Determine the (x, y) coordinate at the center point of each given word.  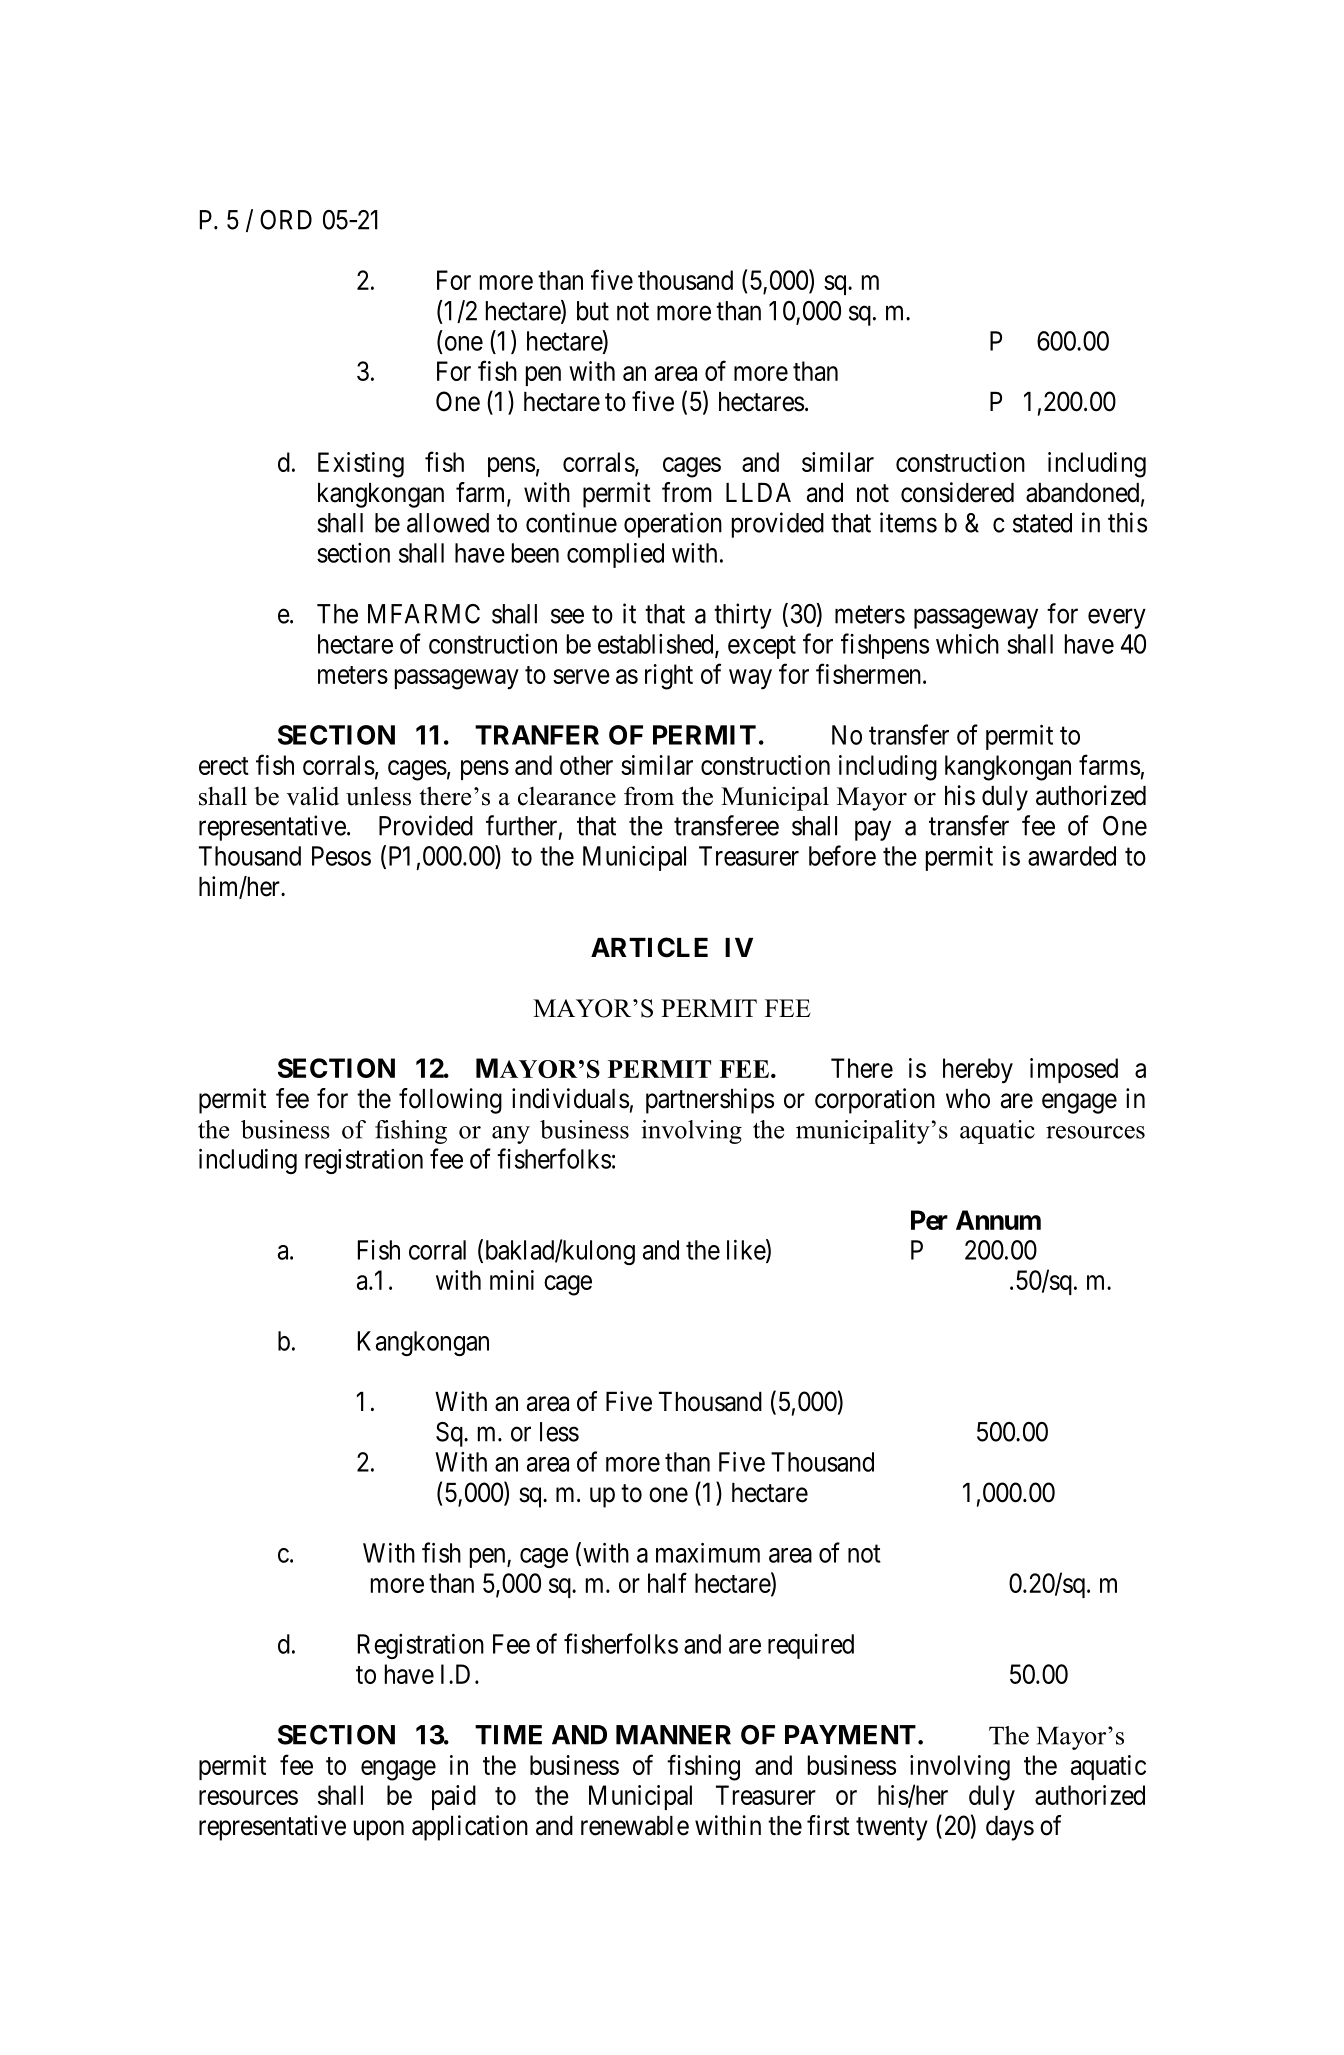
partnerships (710, 1101)
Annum (998, 1220)
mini (512, 1280)
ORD (286, 220)
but (593, 311)
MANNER (673, 1735)
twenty (892, 1829)
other (586, 765)
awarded (1072, 856)
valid (313, 796)
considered (957, 492)
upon (379, 1830)
